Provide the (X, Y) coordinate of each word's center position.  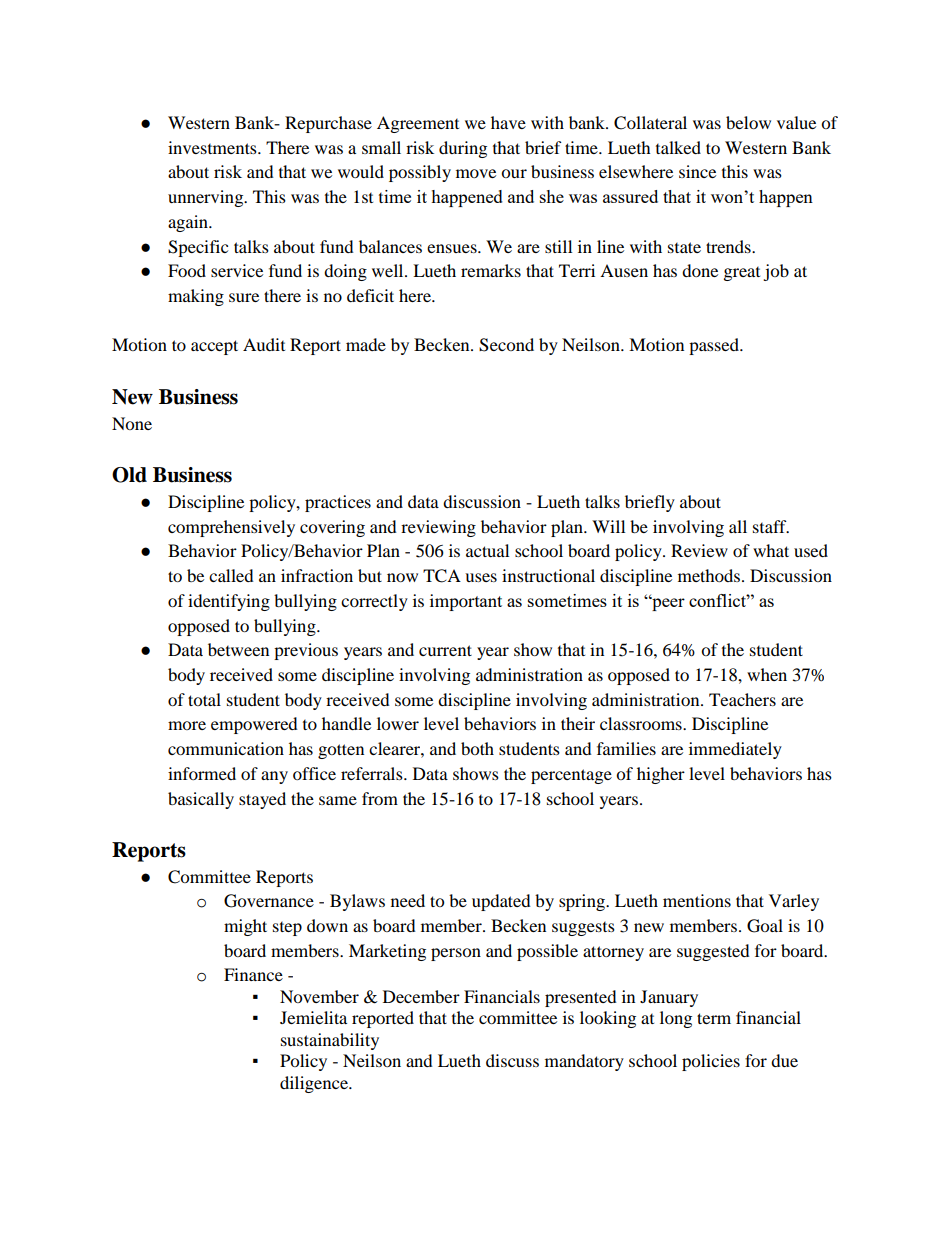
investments (213, 147)
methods (709, 575)
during (463, 149)
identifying (229, 602)
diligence (315, 1084)
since (697, 171)
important (466, 602)
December (421, 996)
